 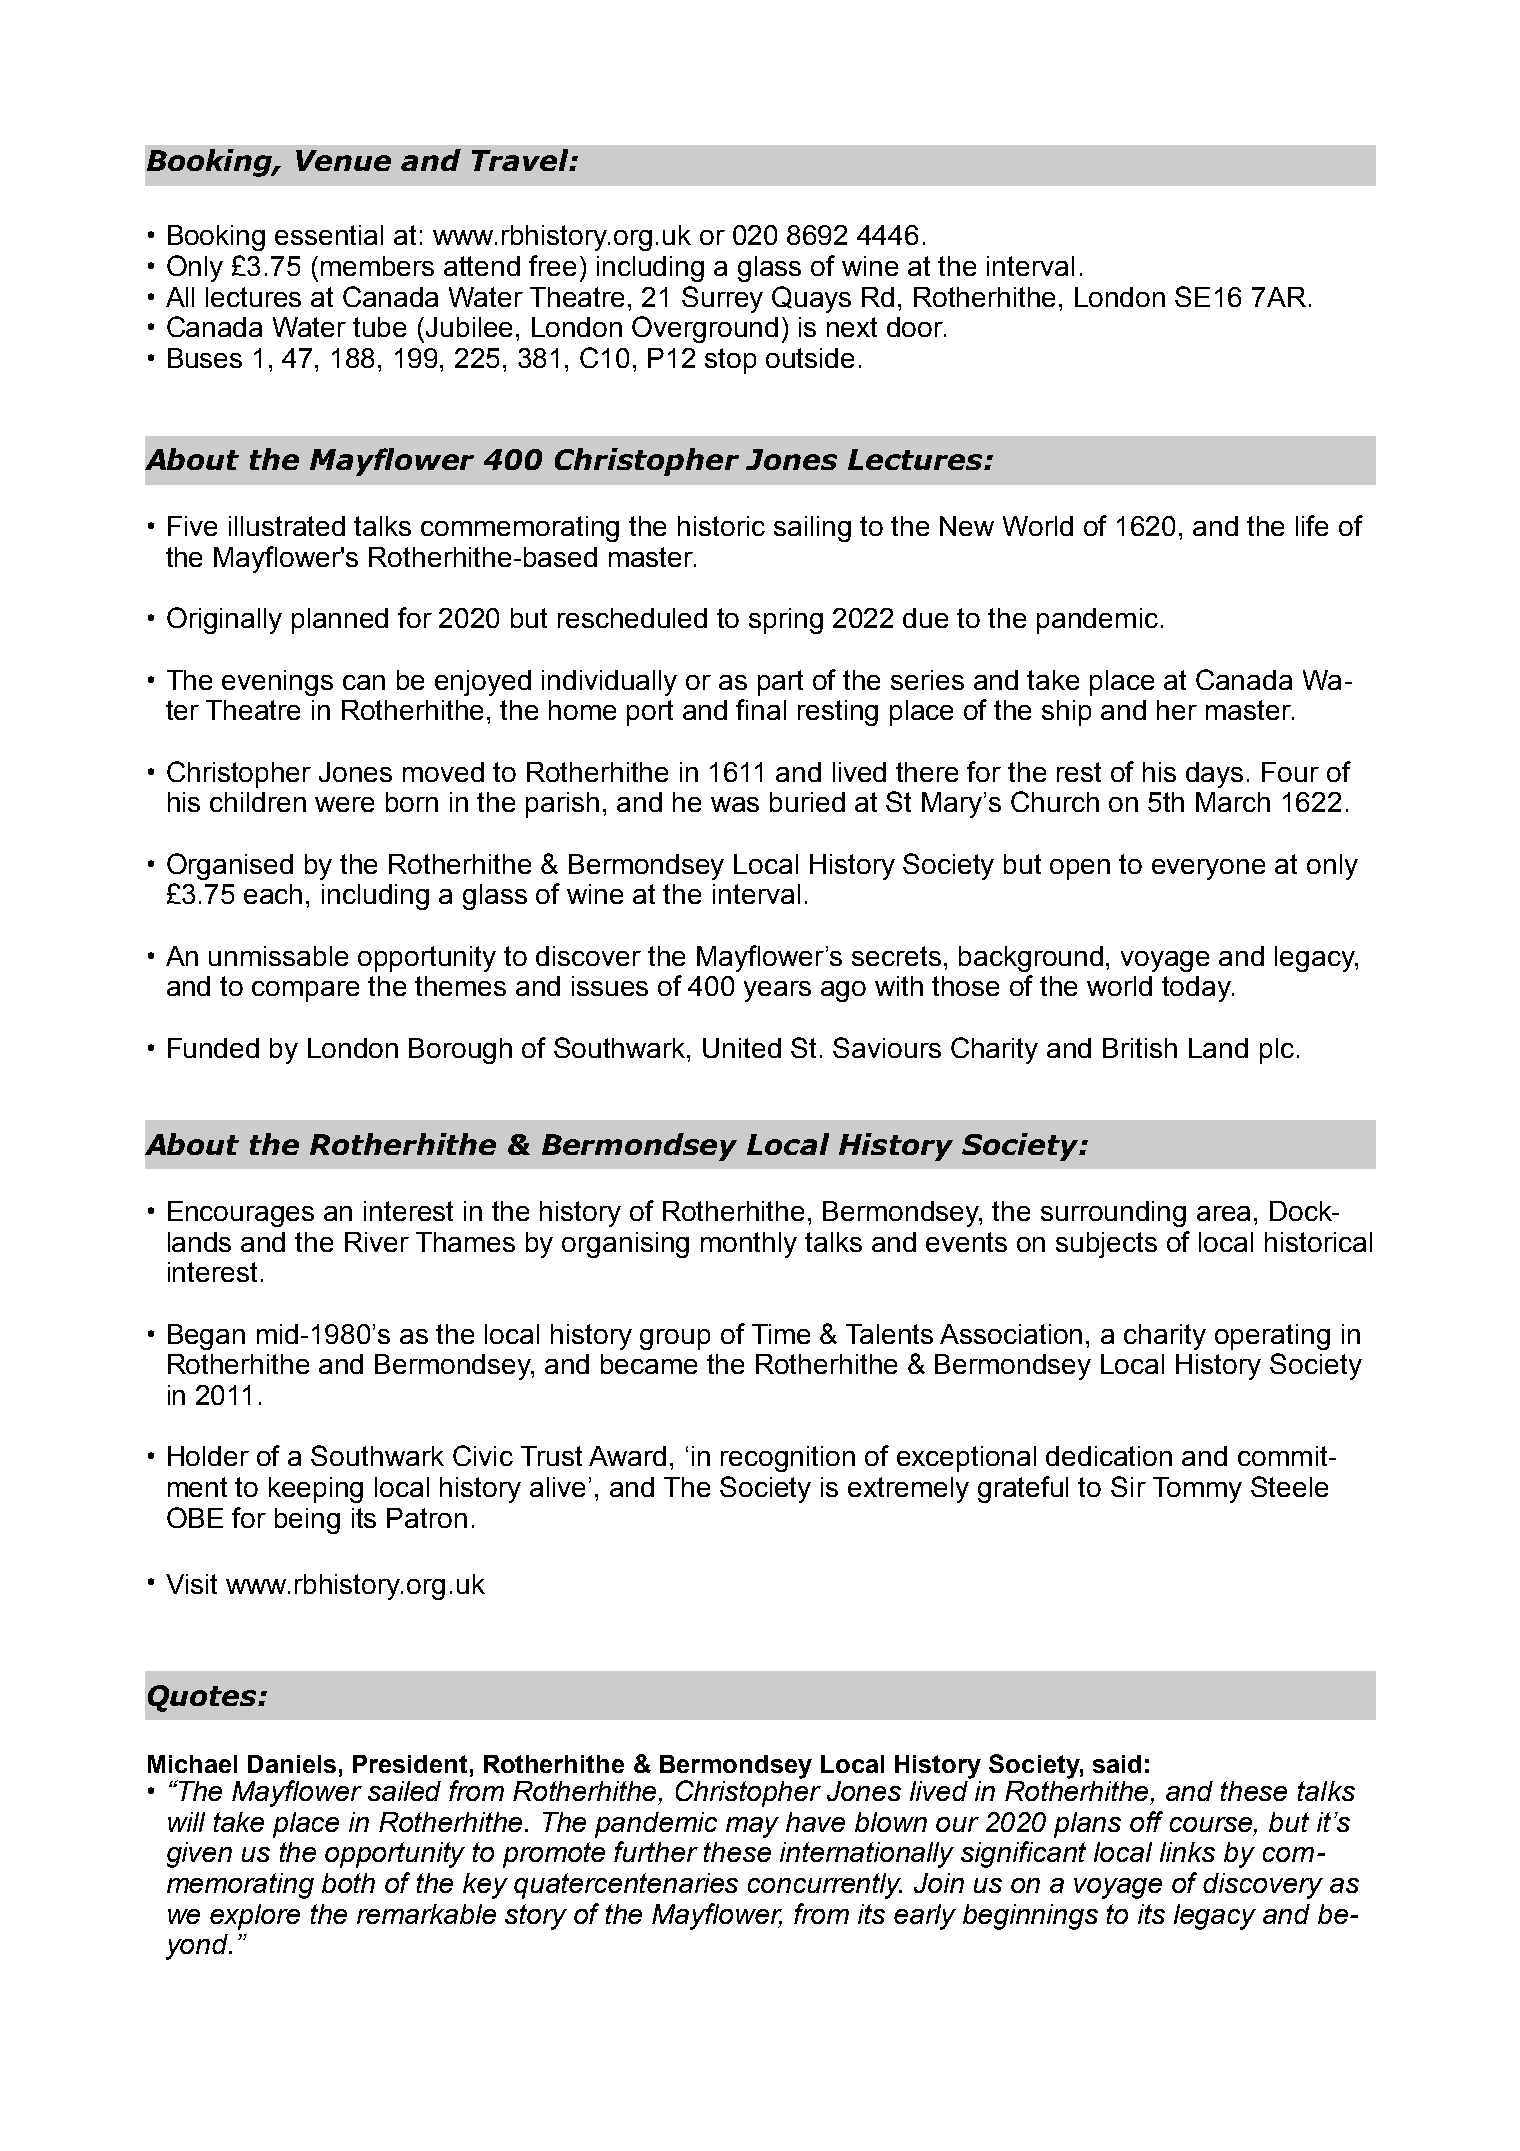 I want to click on explore, so click(x=255, y=1917).
